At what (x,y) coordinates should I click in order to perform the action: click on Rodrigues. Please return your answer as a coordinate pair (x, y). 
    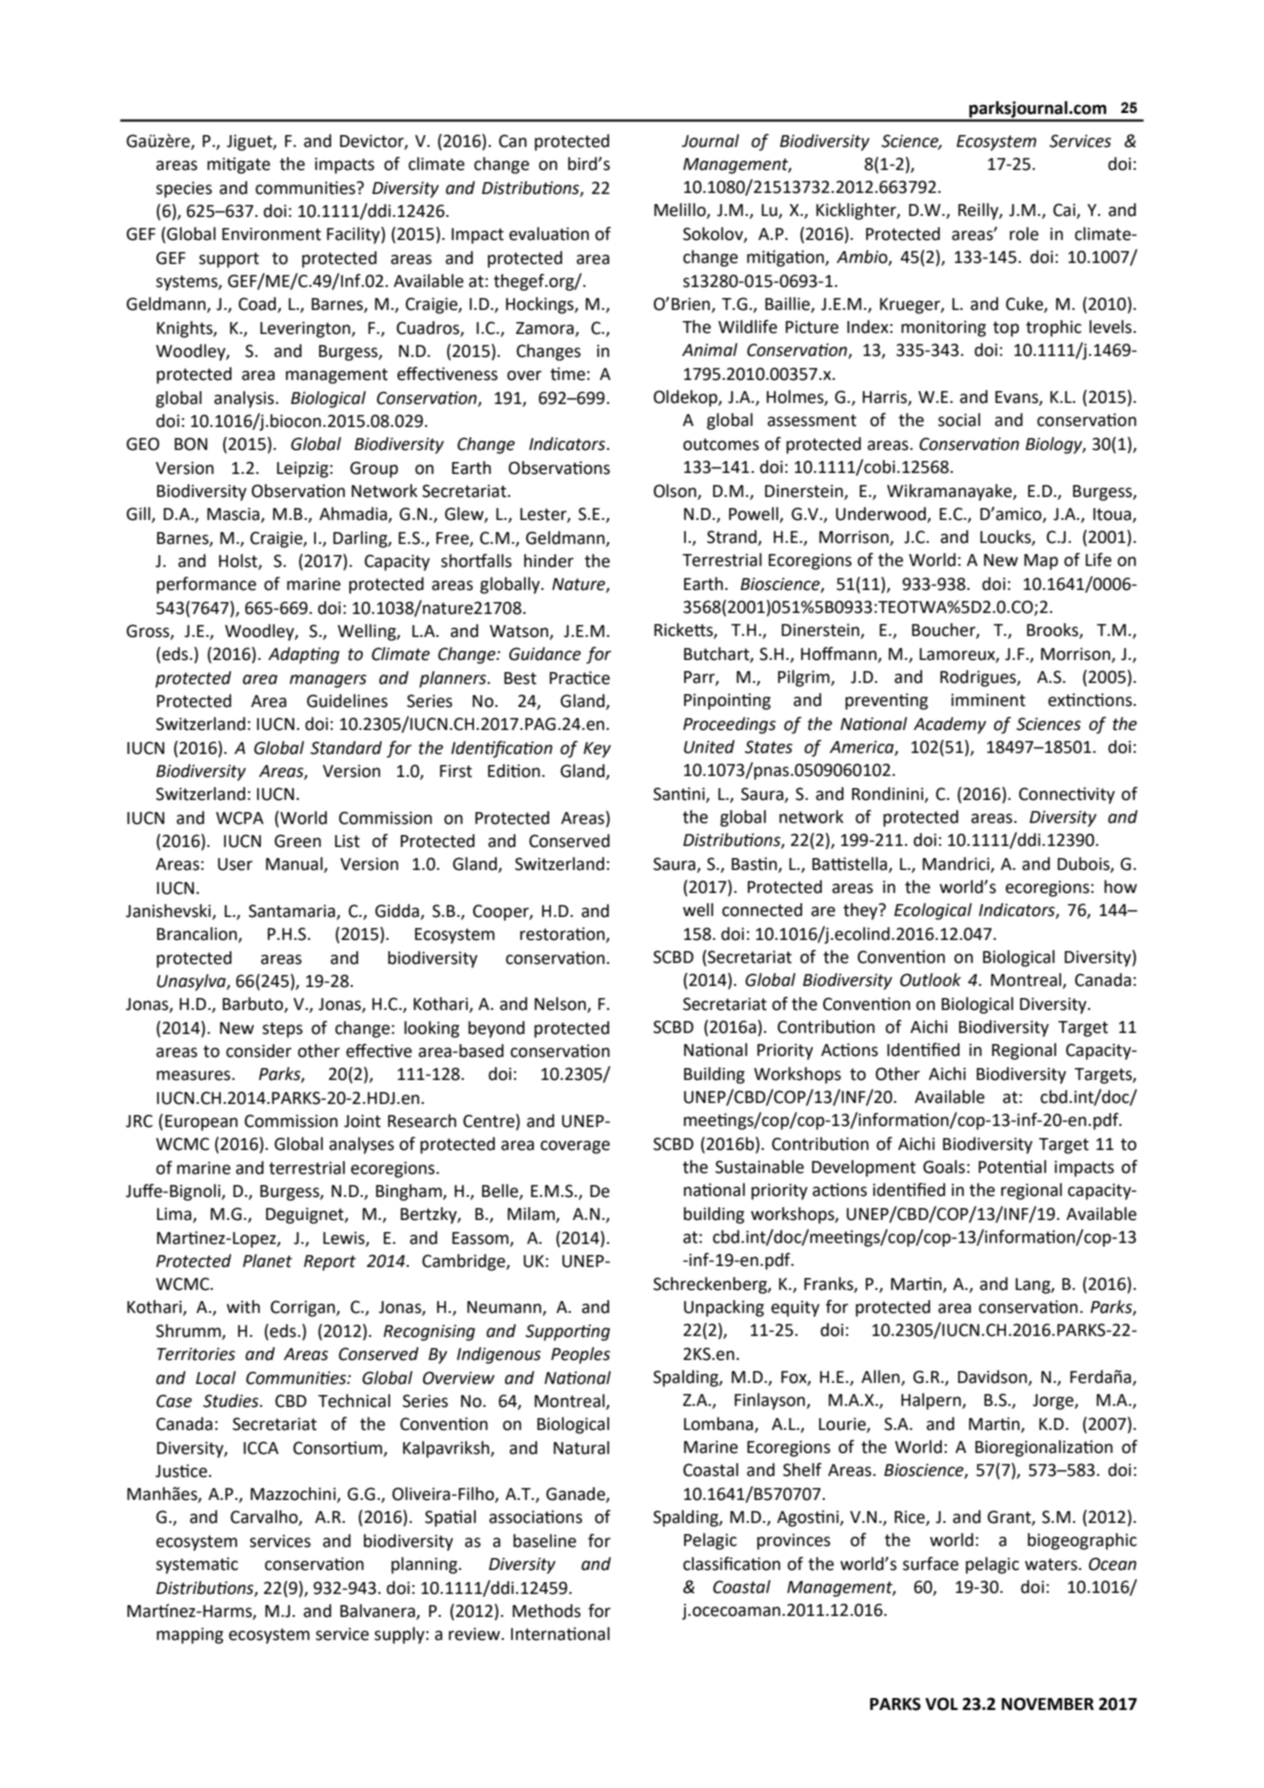
    Looking at the image, I should click on (979, 678).
